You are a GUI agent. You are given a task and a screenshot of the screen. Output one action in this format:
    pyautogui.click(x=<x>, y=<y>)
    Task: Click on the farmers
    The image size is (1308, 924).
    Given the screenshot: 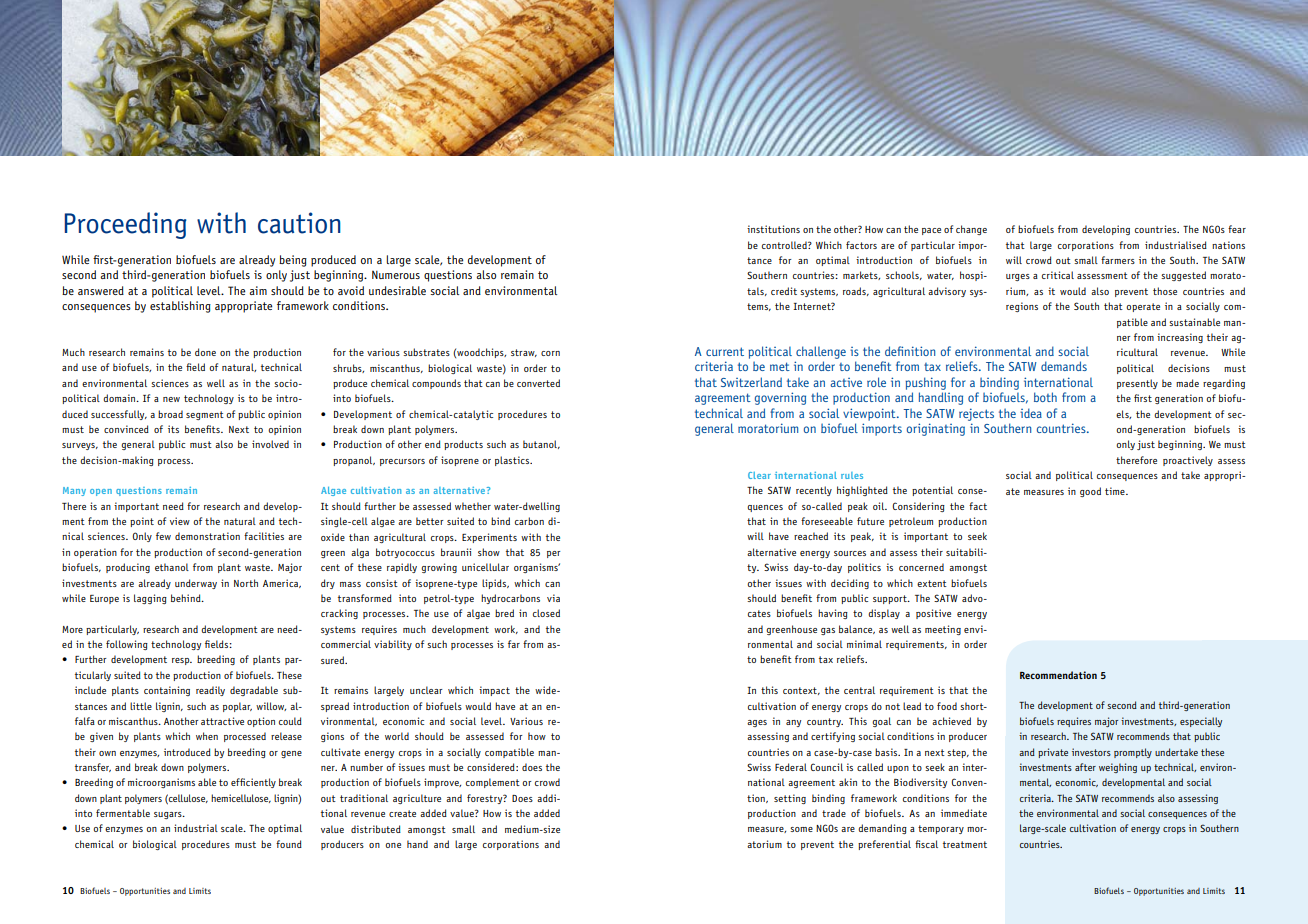 What is the action you would take?
    pyautogui.click(x=1118, y=260)
